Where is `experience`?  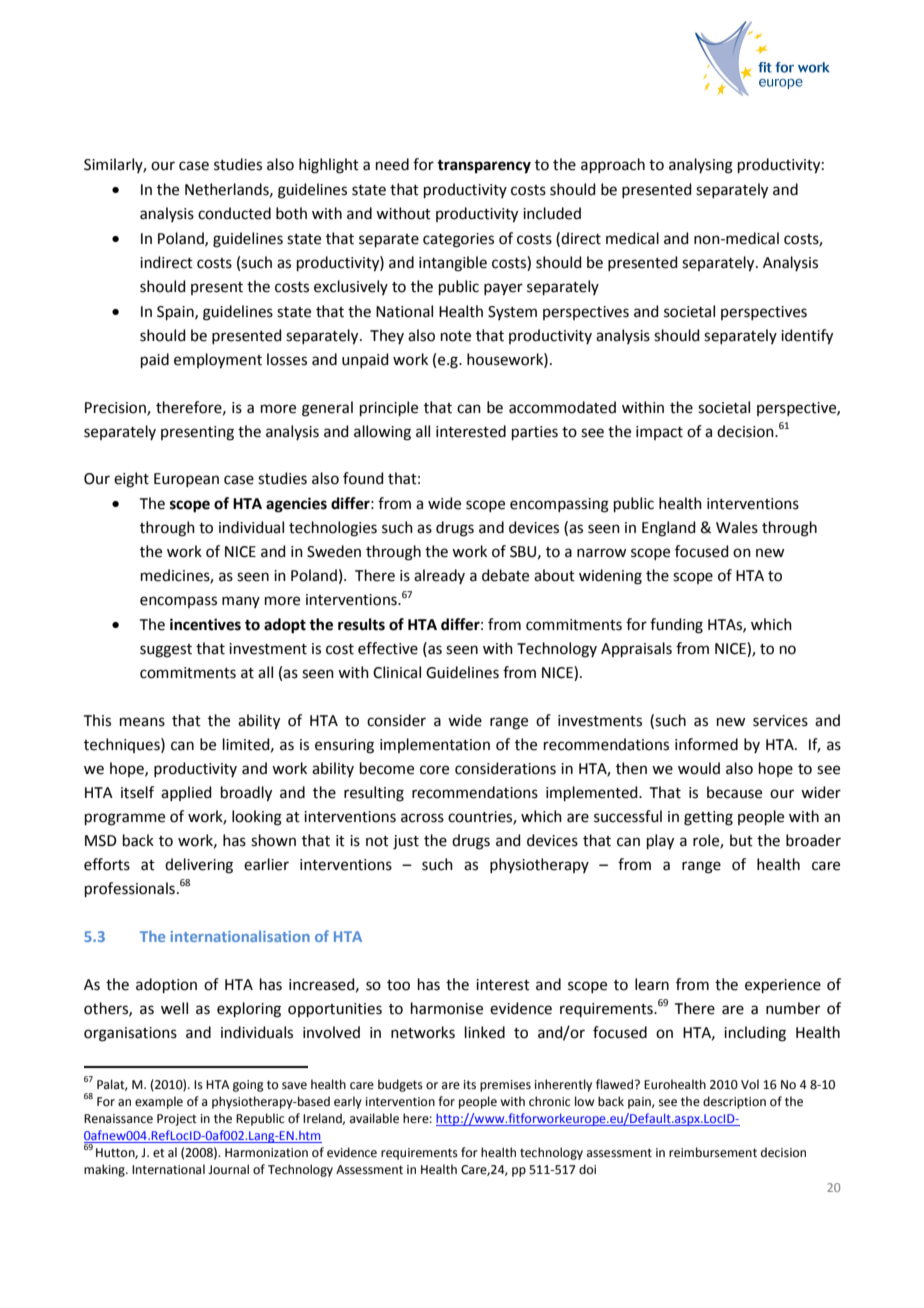 experience is located at coordinates (783, 986).
